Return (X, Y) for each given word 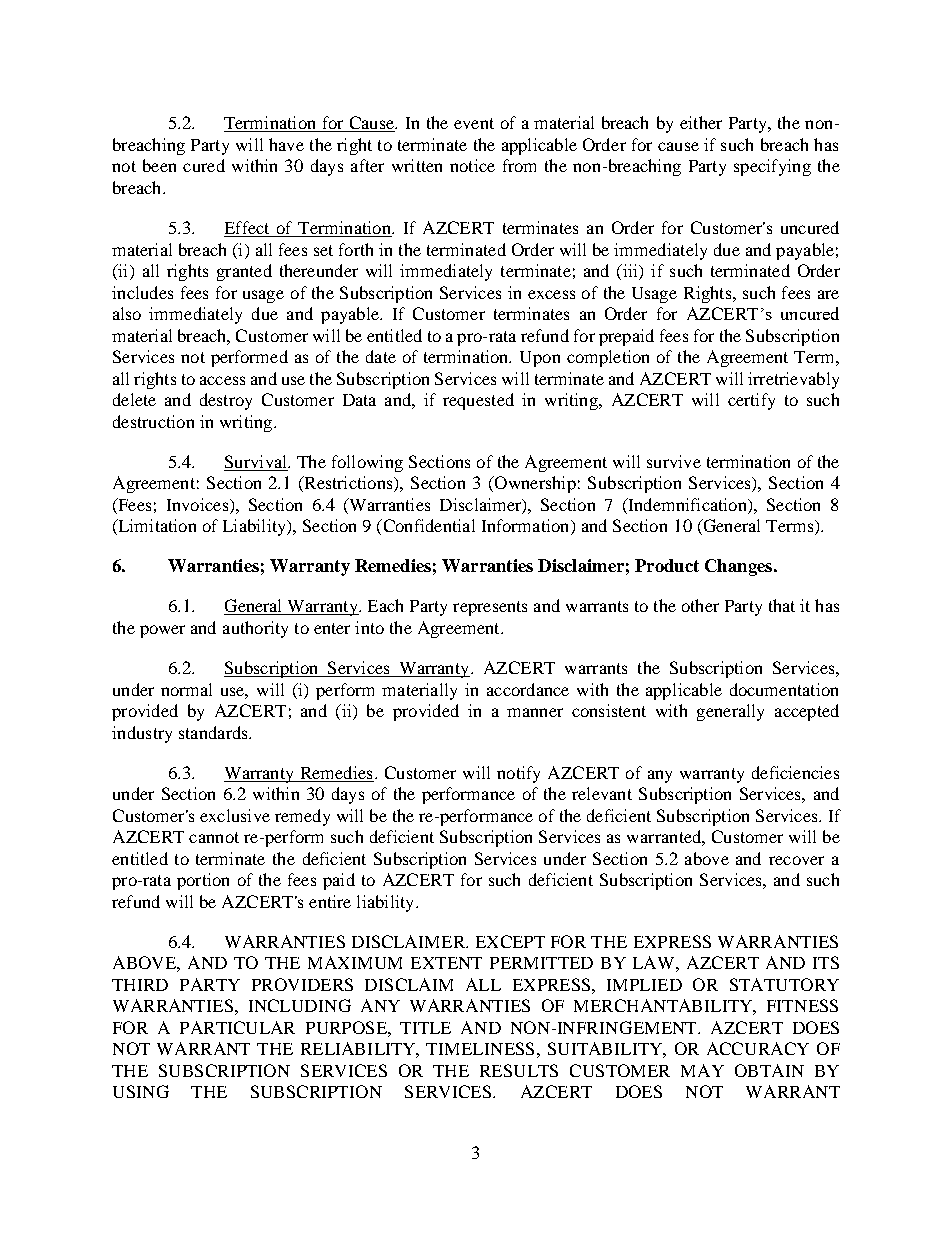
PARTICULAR (237, 1027)
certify (751, 401)
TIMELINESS (480, 1048)
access (222, 380)
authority (255, 629)
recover (796, 860)
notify (518, 774)
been (159, 165)
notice (472, 165)
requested (478, 401)
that (782, 605)
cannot (214, 837)
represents (490, 608)
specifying (772, 167)
